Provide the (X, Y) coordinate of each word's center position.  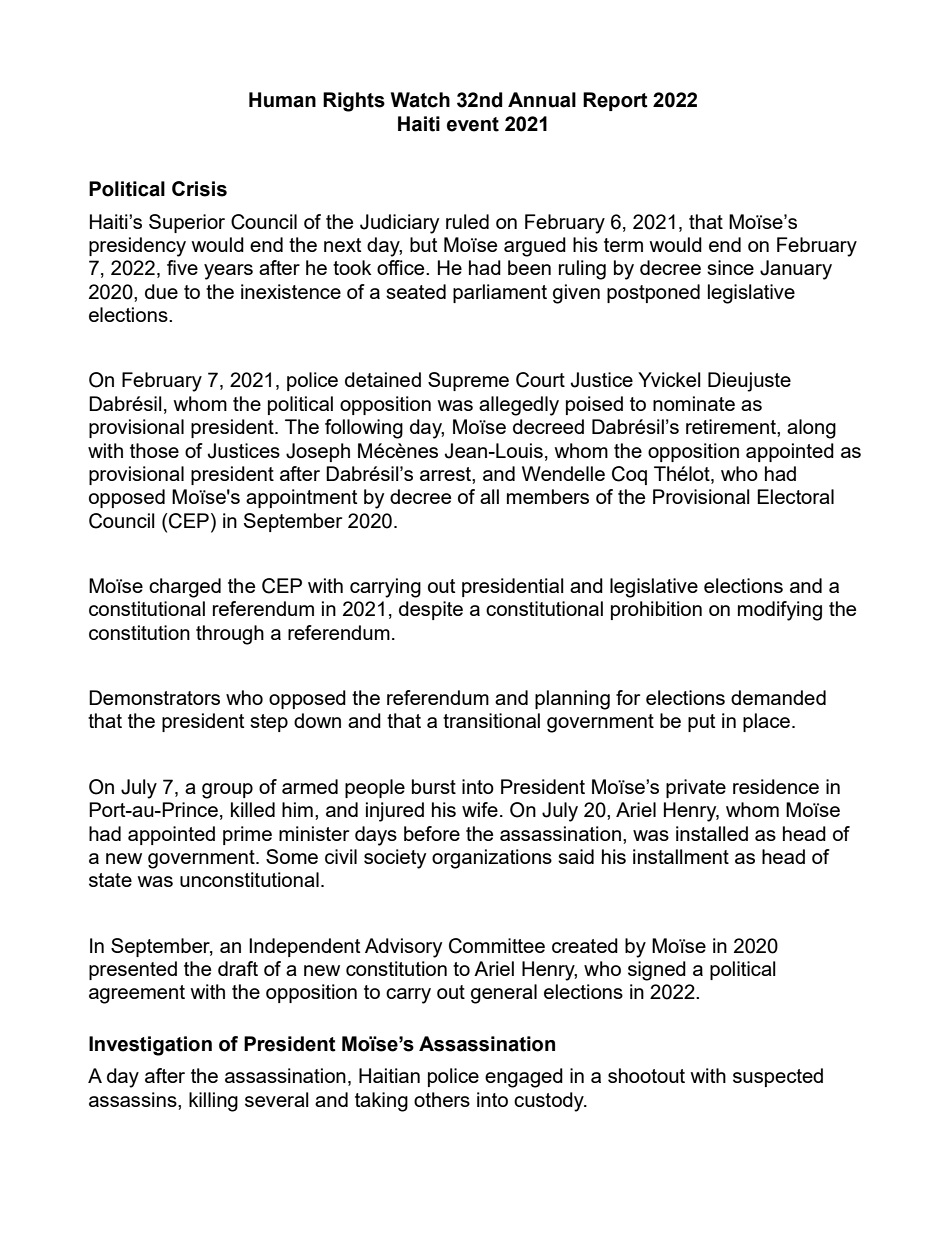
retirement (732, 426)
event (473, 124)
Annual (542, 100)
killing (213, 1102)
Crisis (199, 189)
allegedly (519, 406)
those (154, 450)
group (227, 791)
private (696, 788)
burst (434, 786)
